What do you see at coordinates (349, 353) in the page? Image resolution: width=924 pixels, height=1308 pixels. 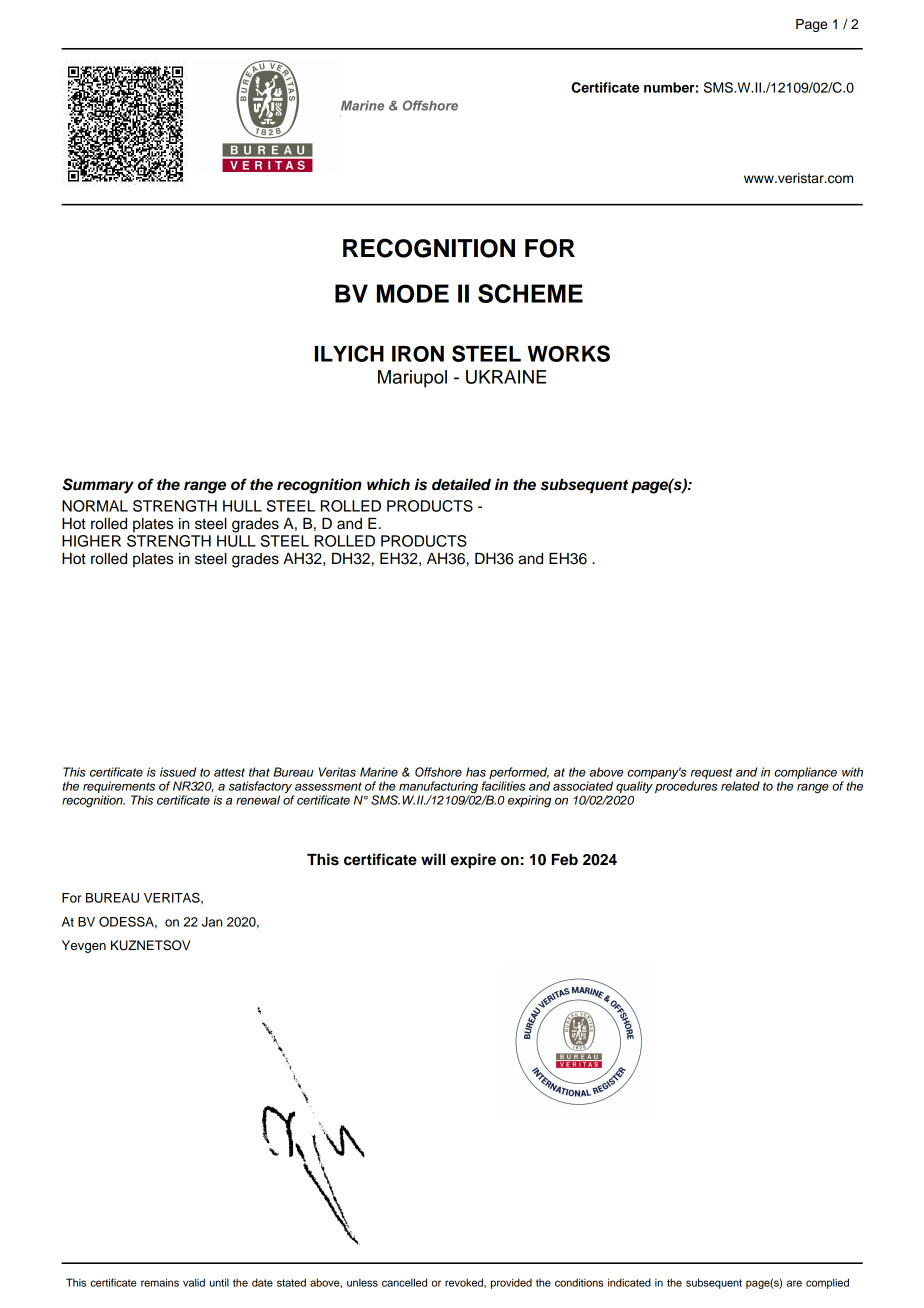 I see `ILYICH` at bounding box center [349, 353].
